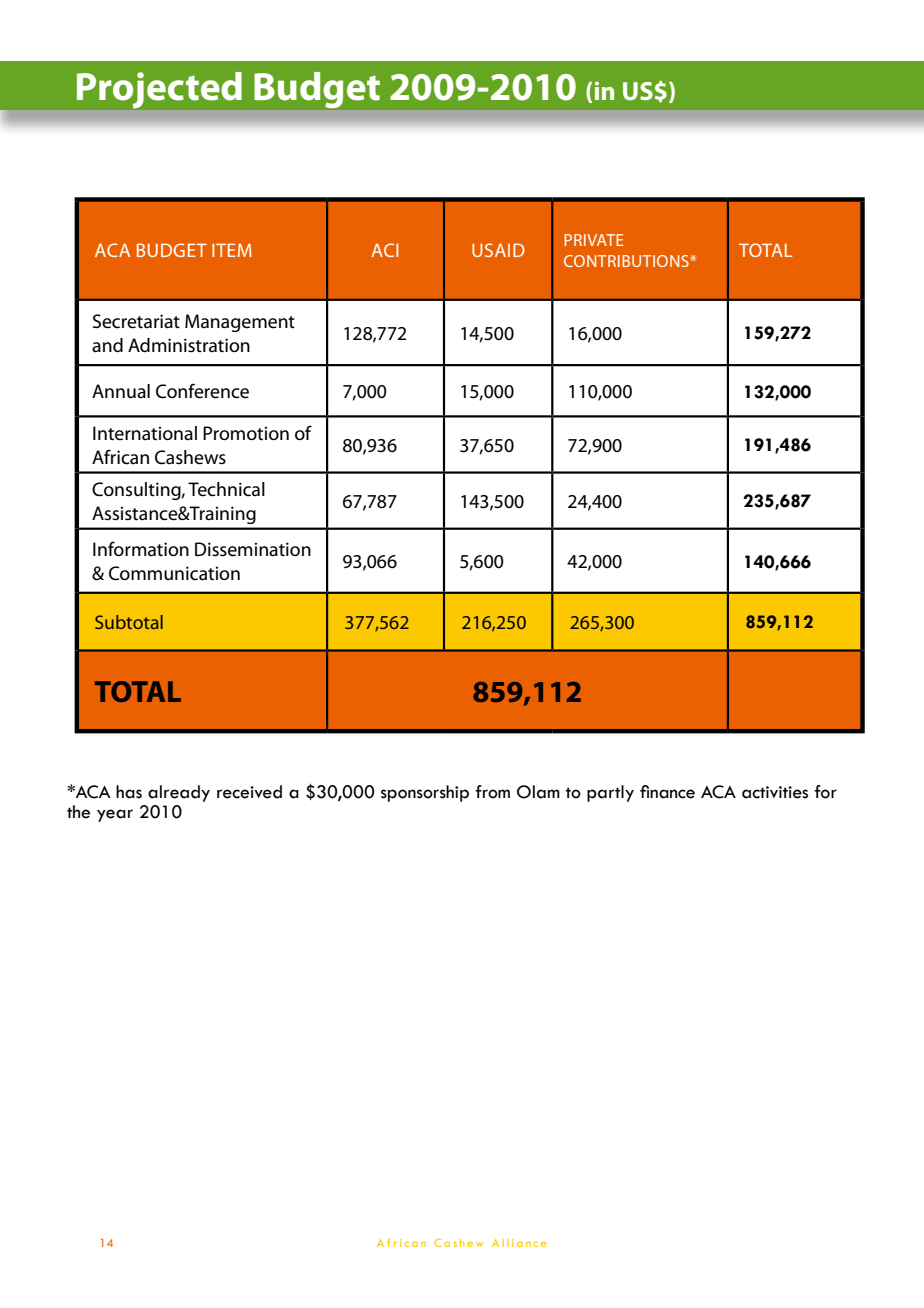 This screenshot has height=1308, width=924. What do you see at coordinates (240, 323) in the screenshot?
I see `Management` at bounding box center [240, 323].
